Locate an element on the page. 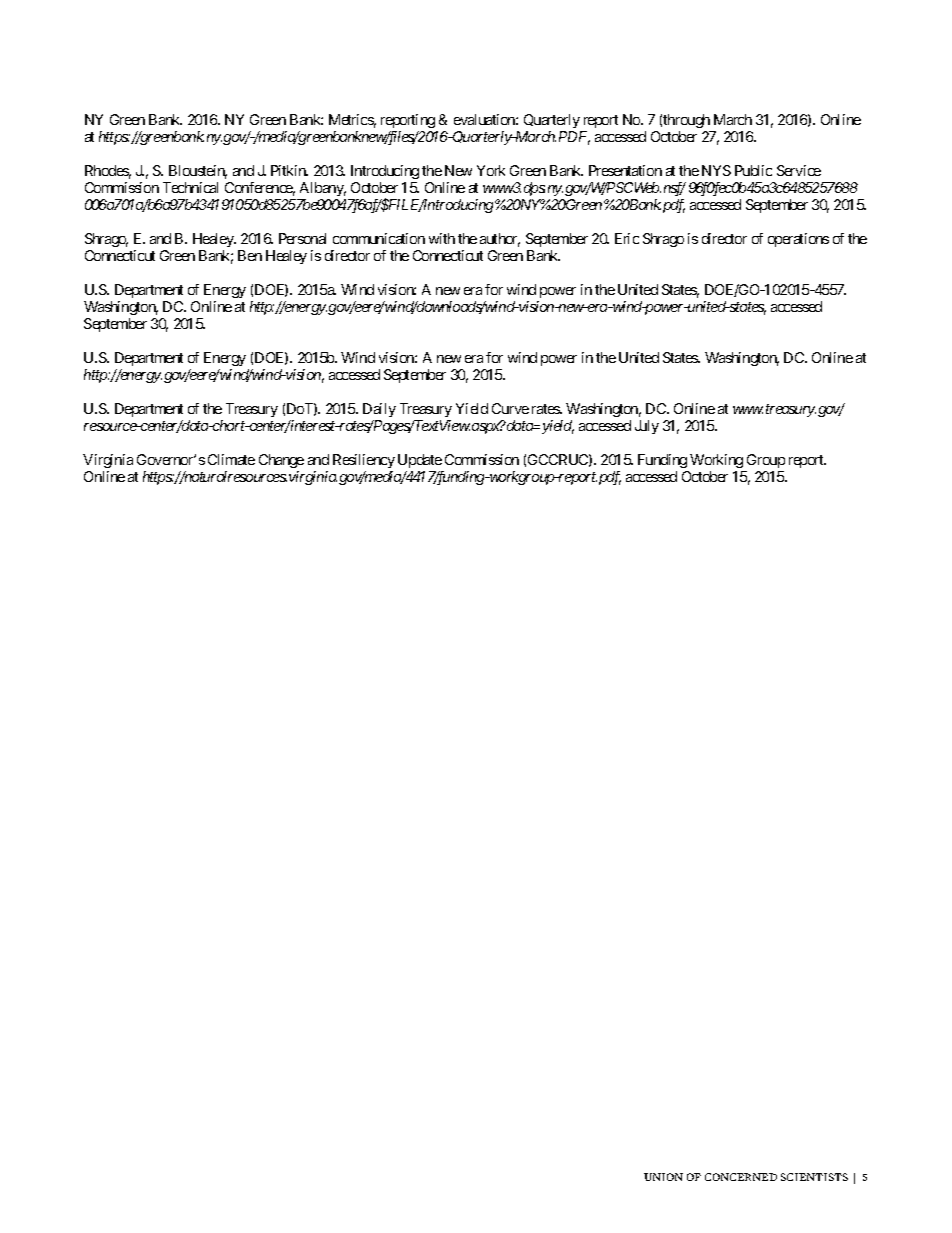 This page has width=952, height=1233. July is located at coordinates (647, 427).
